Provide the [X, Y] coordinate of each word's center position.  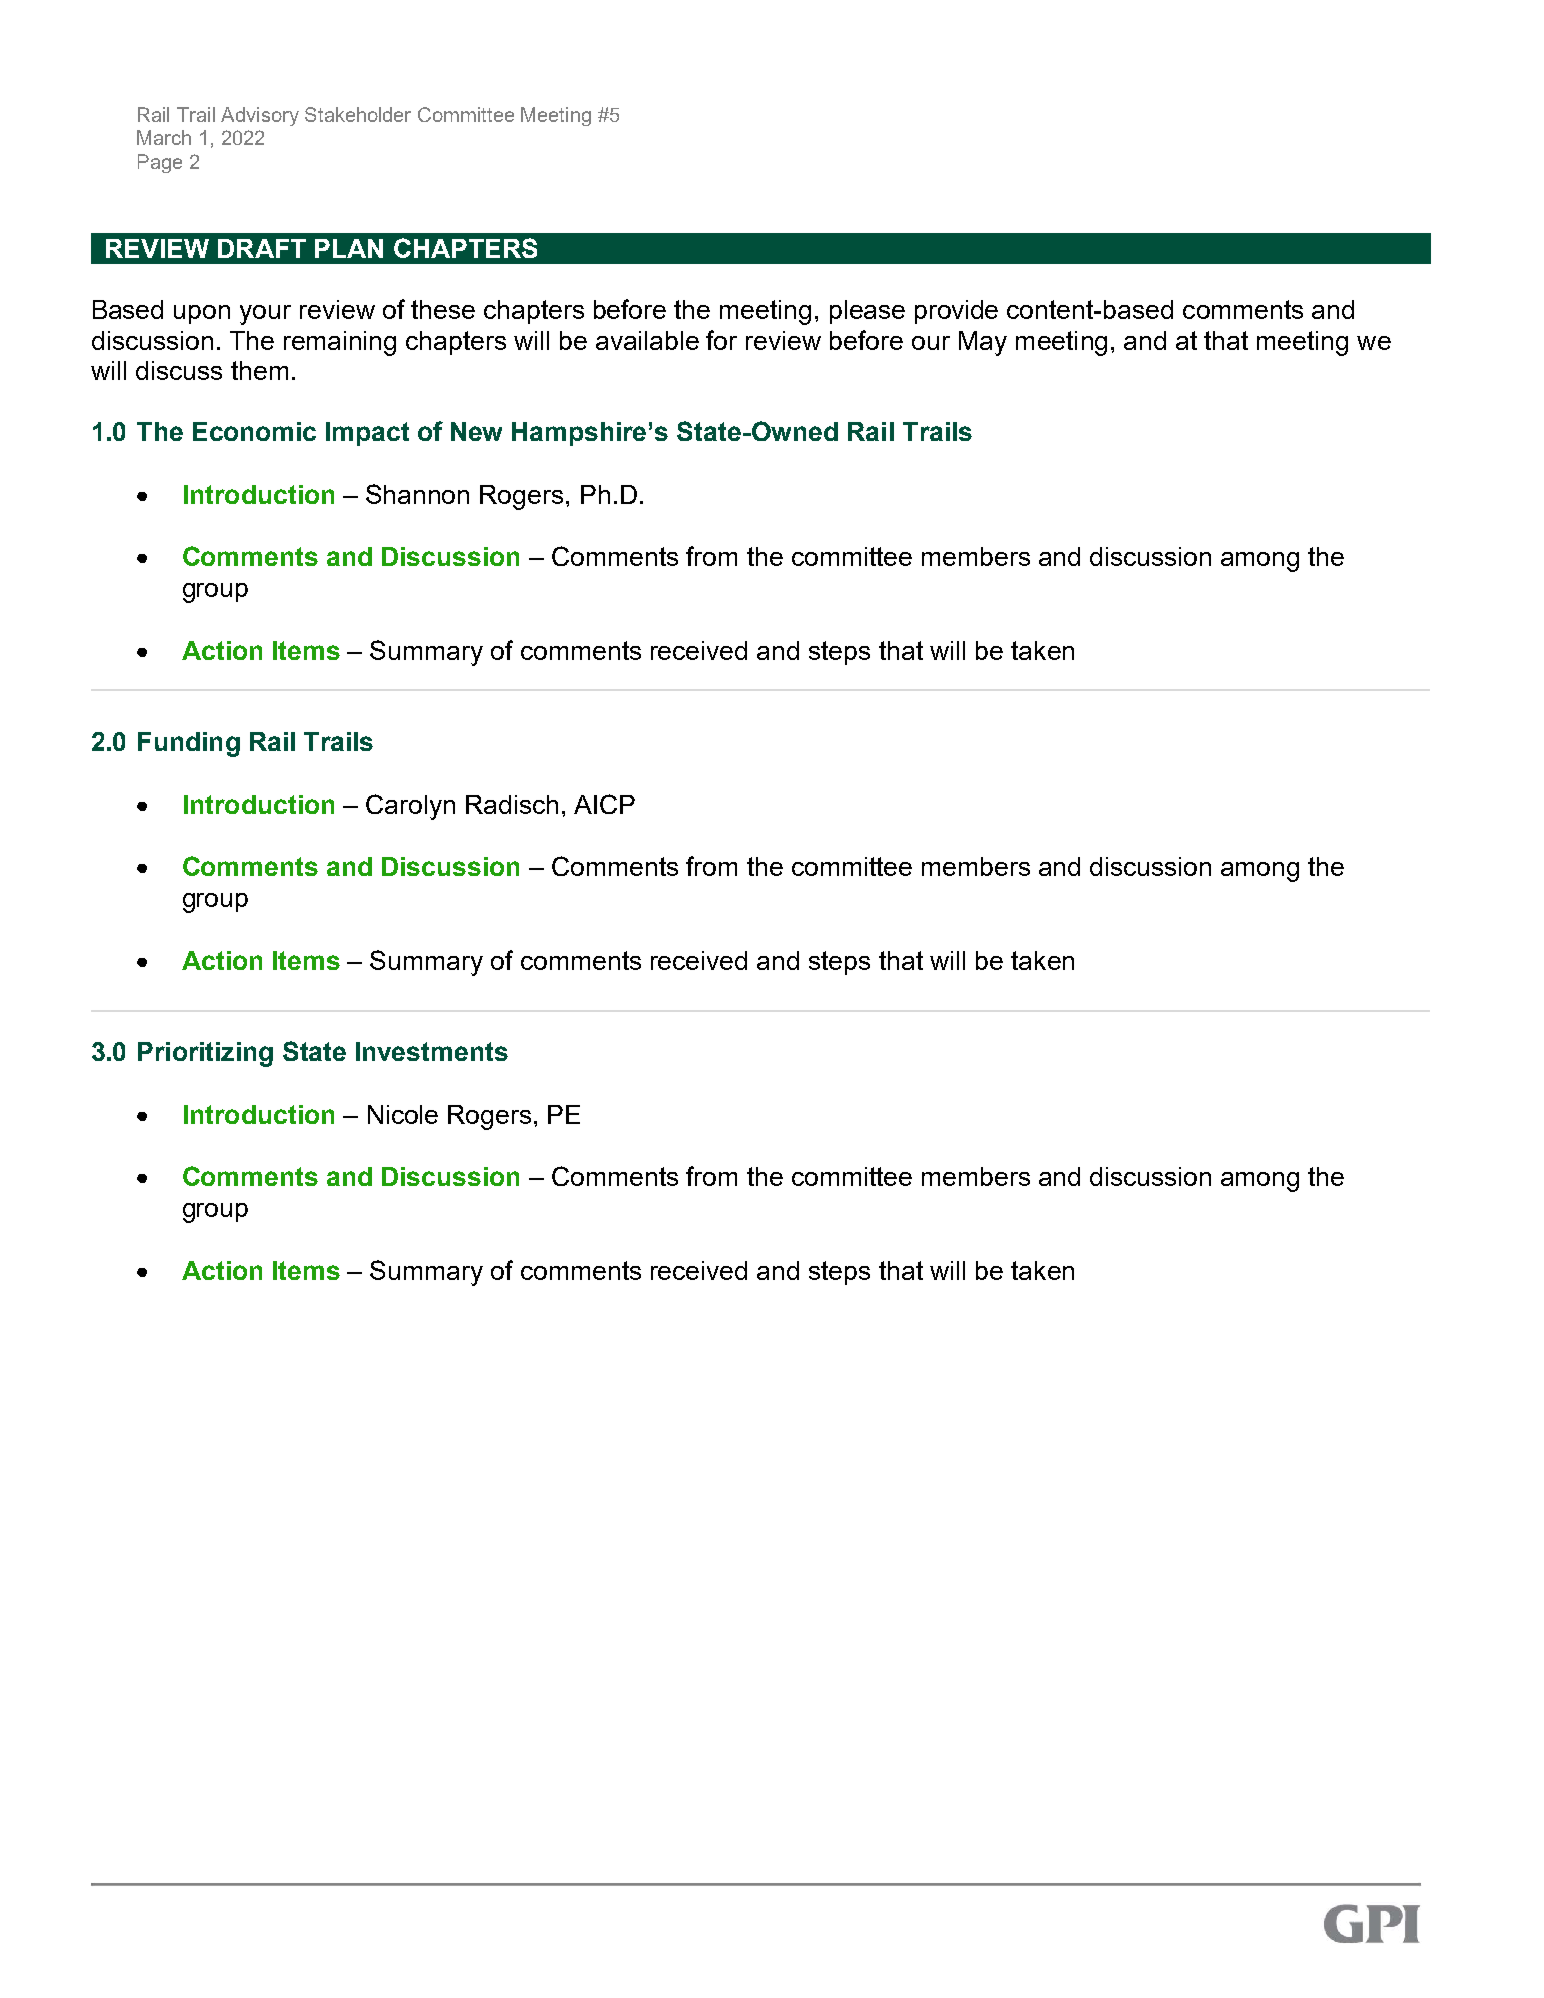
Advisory [260, 116]
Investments [432, 1051]
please [867, 312]
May [983, 343]
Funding [189, 744]
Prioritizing [205, 1054]
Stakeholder [358, 114]
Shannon [417, 494]
